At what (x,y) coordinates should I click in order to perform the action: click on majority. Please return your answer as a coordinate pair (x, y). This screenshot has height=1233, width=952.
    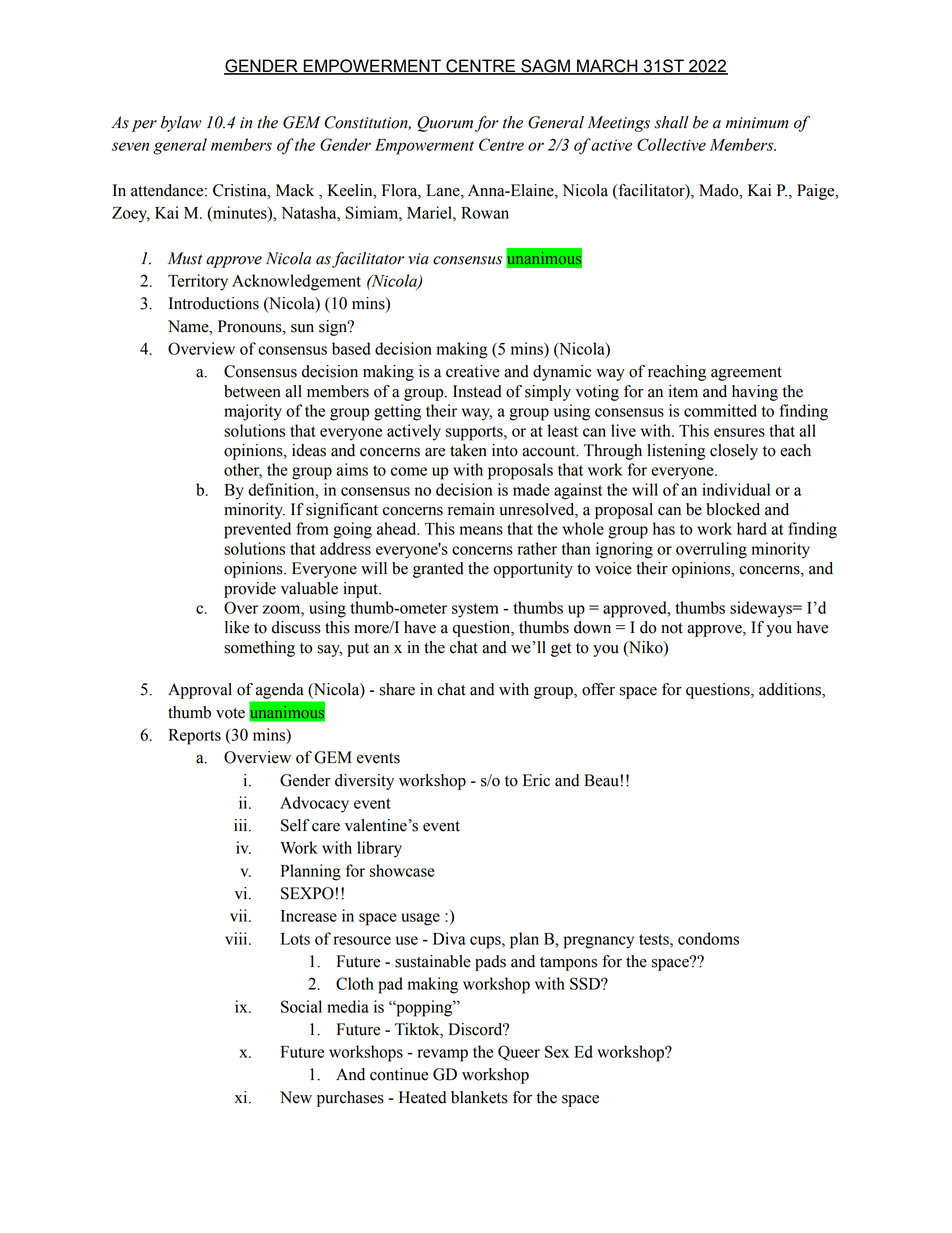
    Looking at the image, I should click on (253, 412).
